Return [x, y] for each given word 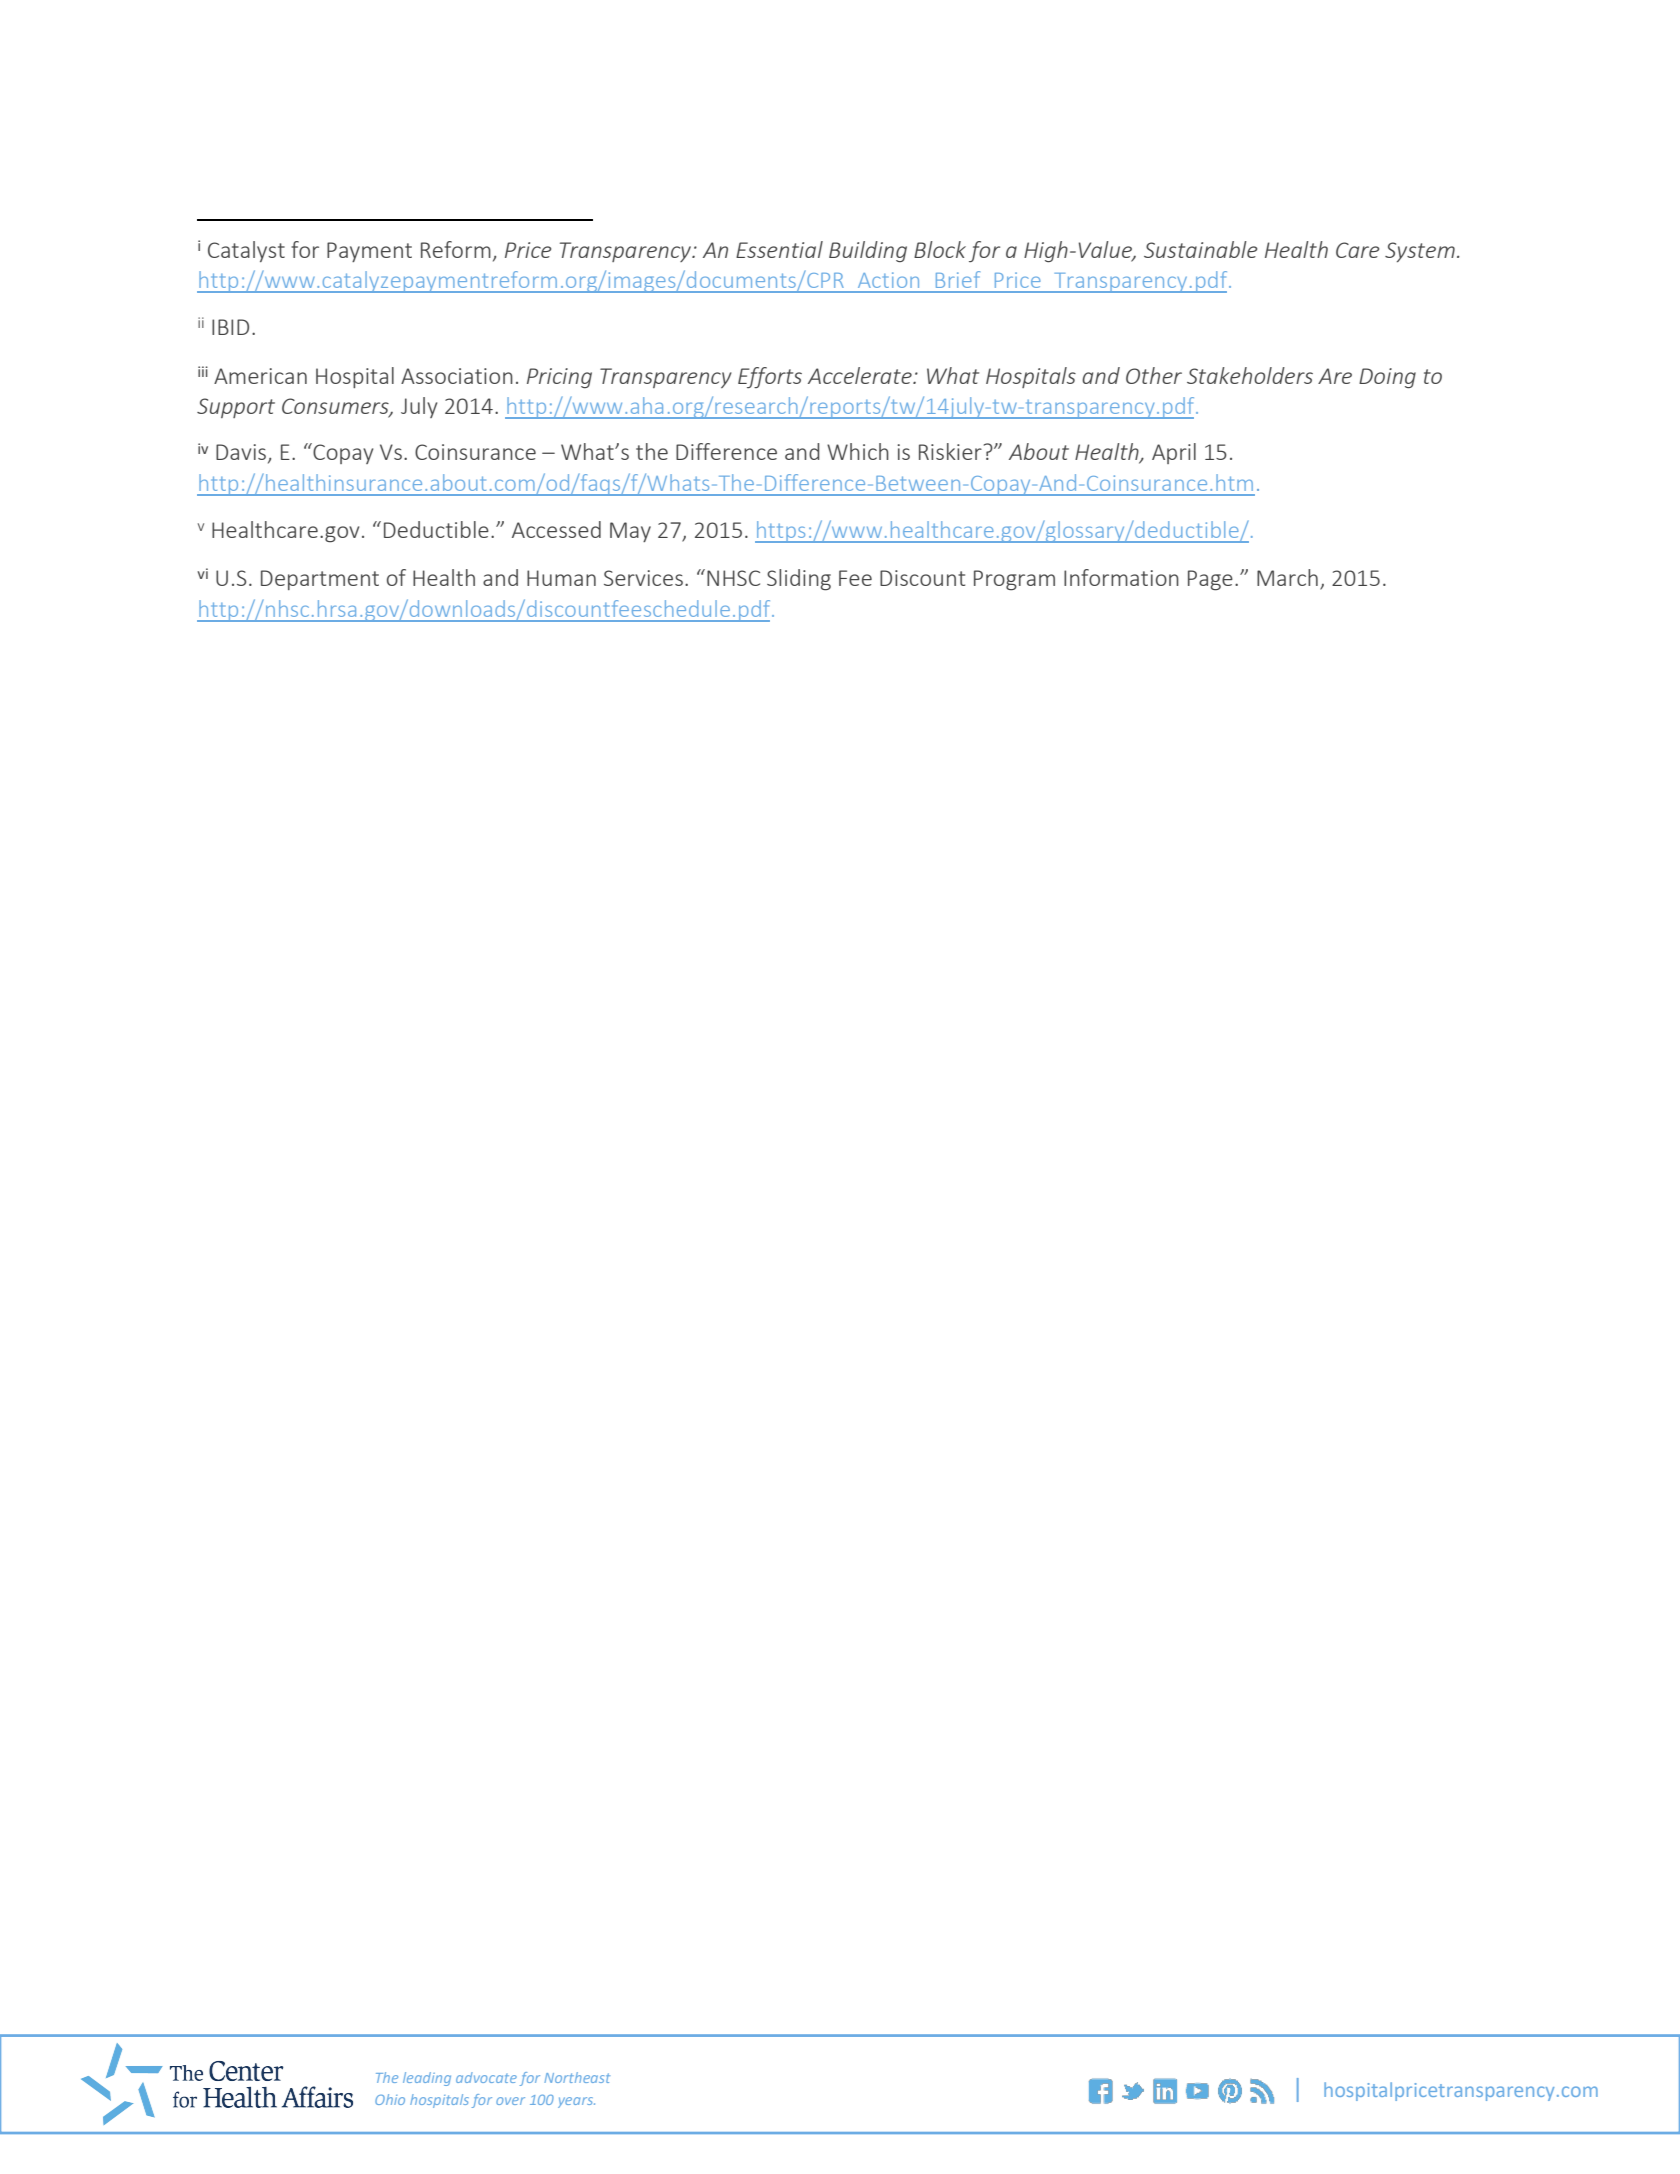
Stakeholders [1250, 375]
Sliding [799, 580]
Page [1210, 580]
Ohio [390, 2099]
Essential [779, 249]
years [576, 2102]
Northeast [577, 2077]
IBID [230, 327]
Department [320, 580]
